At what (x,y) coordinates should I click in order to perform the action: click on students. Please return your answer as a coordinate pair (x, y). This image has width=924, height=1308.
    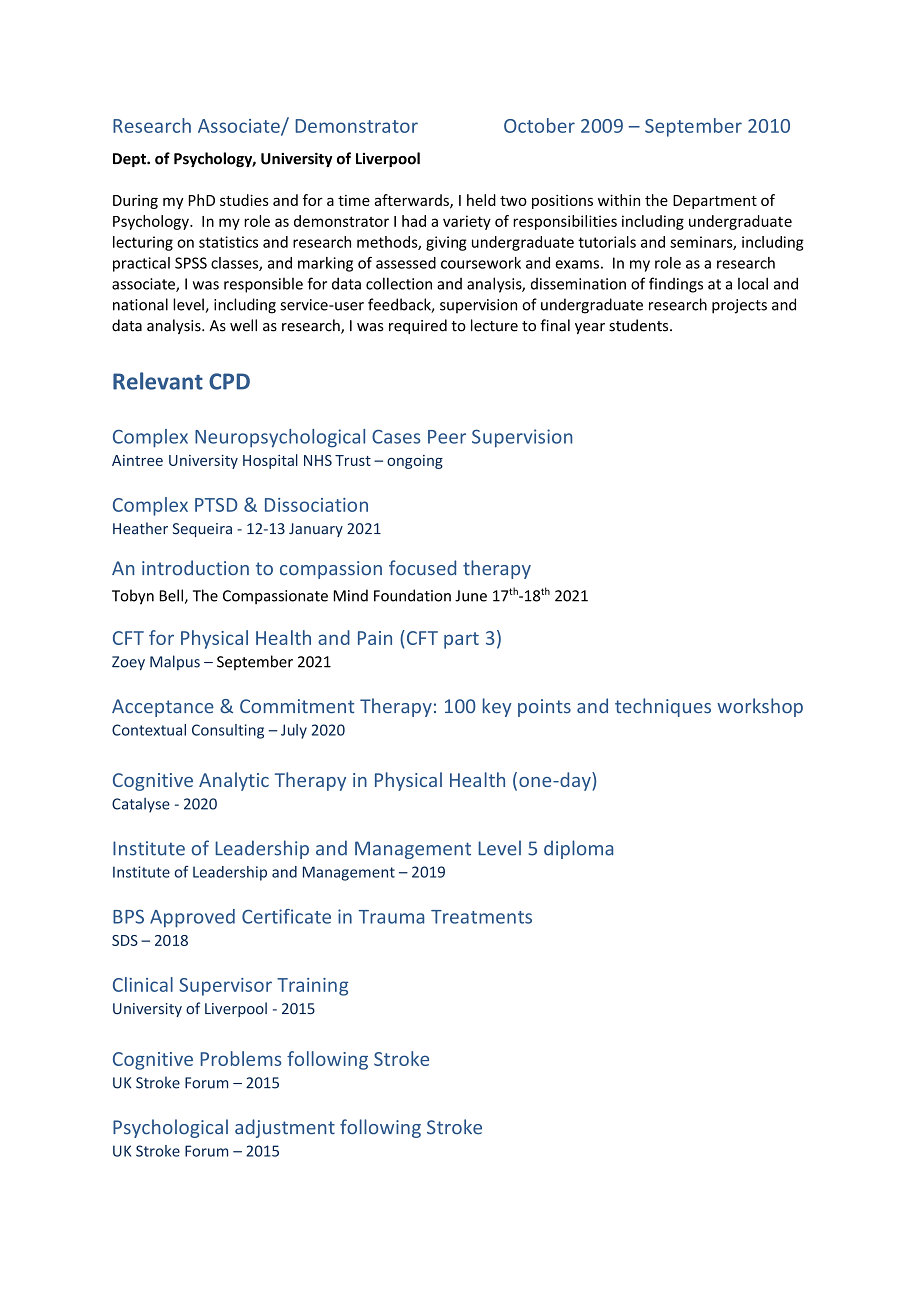
    Looking at the image, I should click on (640, 325).
